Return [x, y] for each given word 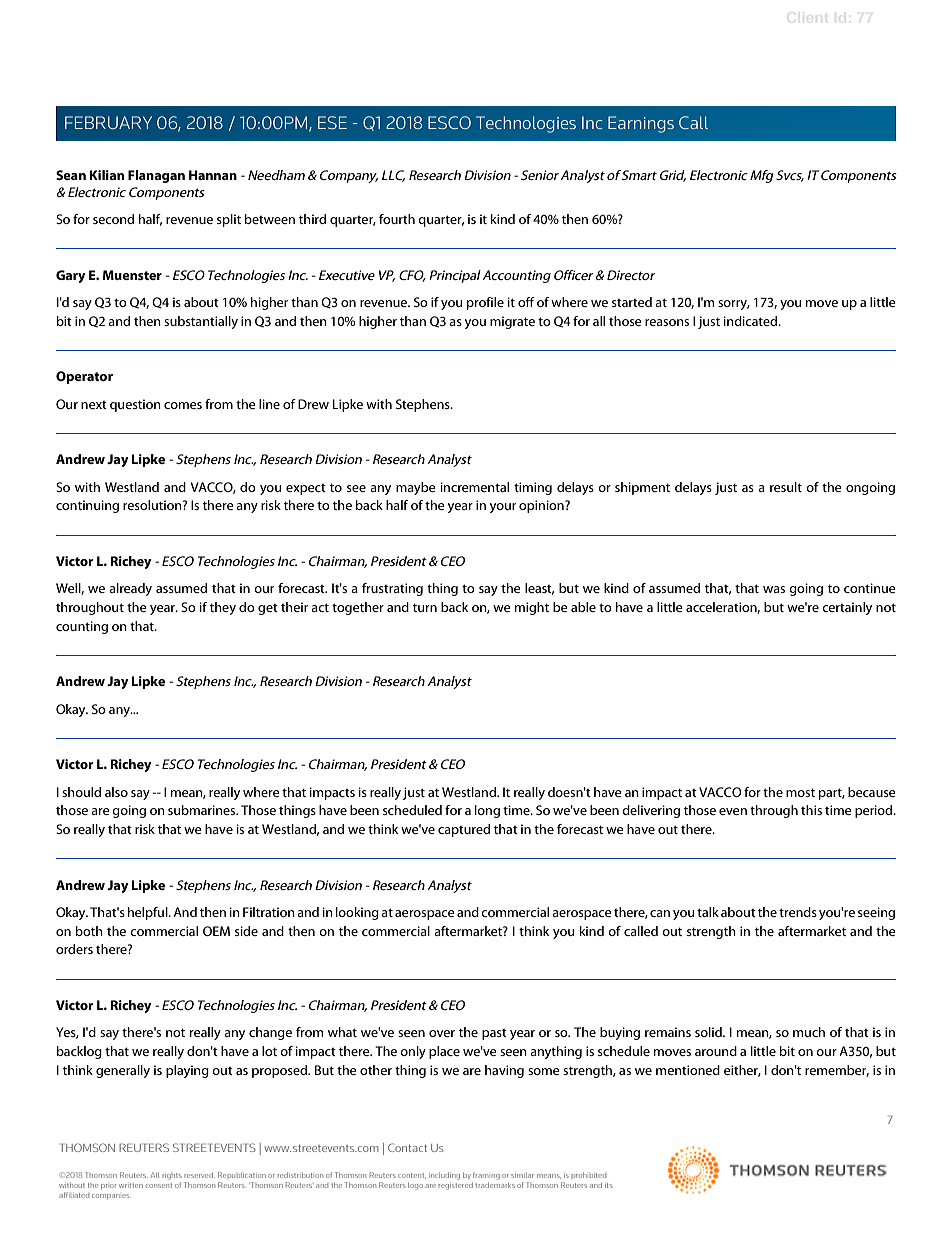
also [116, 792]
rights [172, 1176]
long [487, 811]
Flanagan [156, 176]
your [503, 508]
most [800, 792]
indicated [752, 321]
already [130, 589]
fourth [397, 219]
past [494, 1034]
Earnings [641, 124]
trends [798, 912]
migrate [512, 322]
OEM [216, 931]
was [774, 589]
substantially [201, 322]
